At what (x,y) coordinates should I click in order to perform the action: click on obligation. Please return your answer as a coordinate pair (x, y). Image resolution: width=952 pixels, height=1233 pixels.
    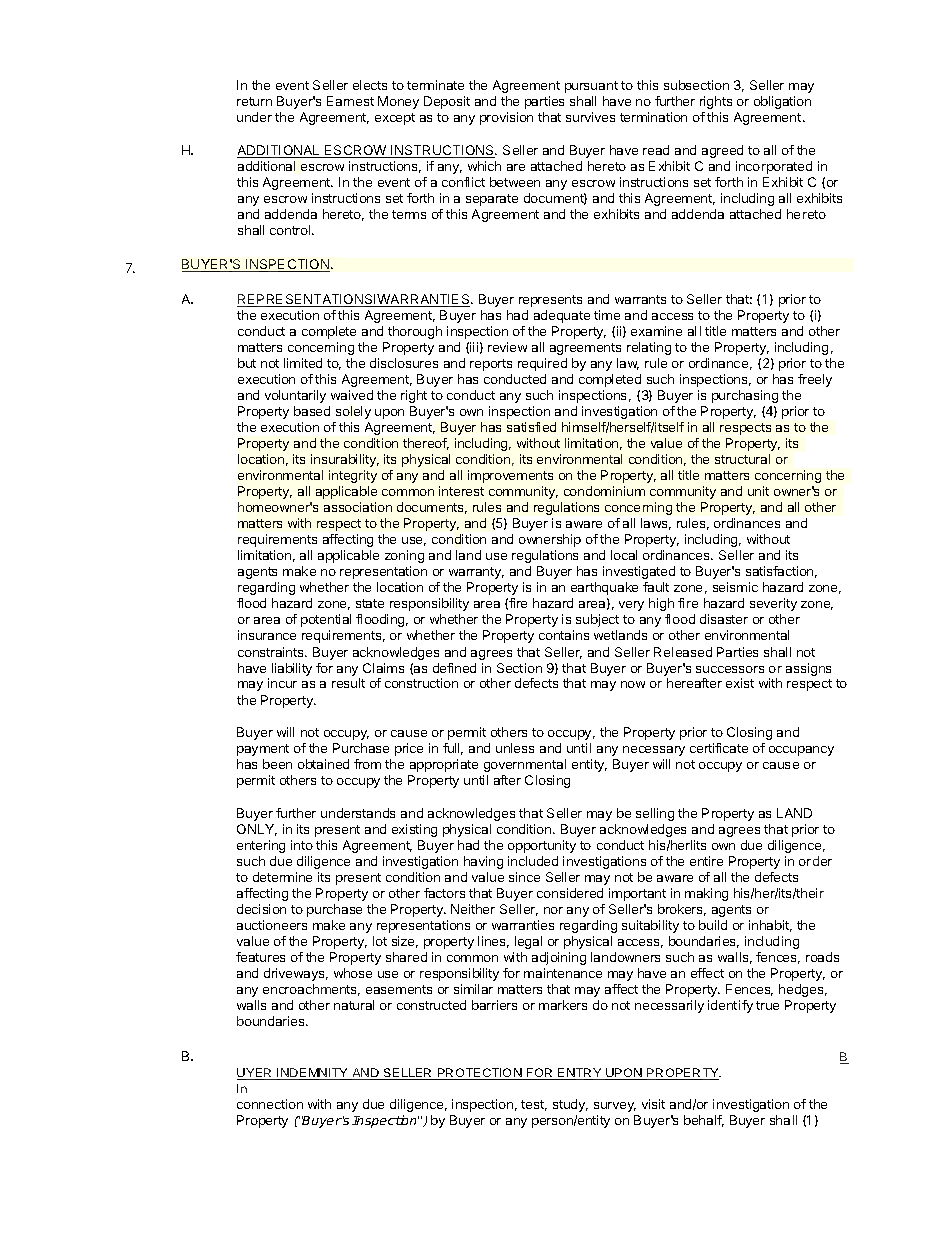
    Looking at the image, I should click on (782, 102).
